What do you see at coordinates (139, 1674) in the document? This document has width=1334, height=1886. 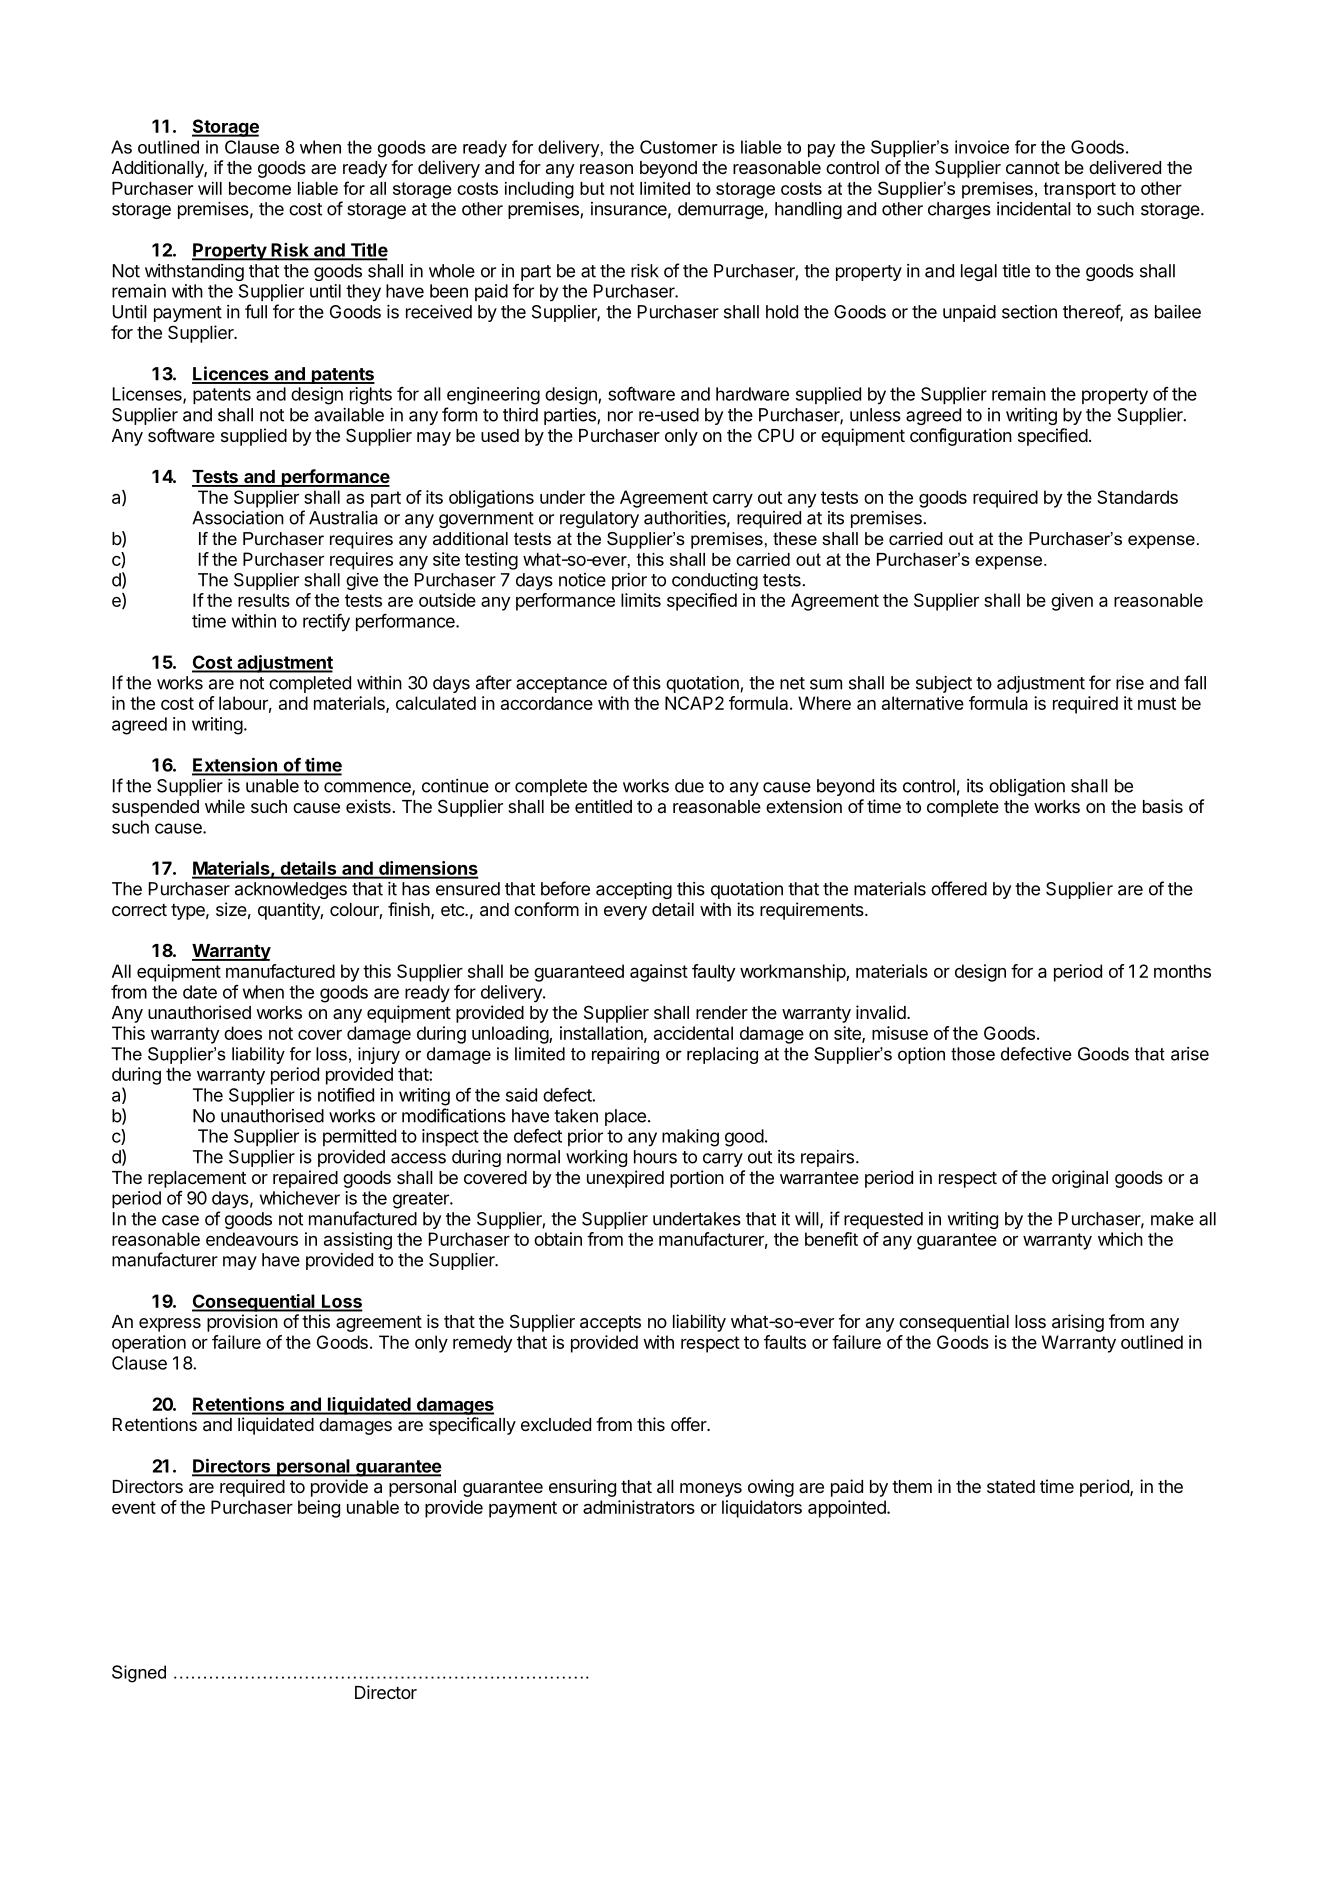 I see `Signed` at bounding box center [139, 1674].
